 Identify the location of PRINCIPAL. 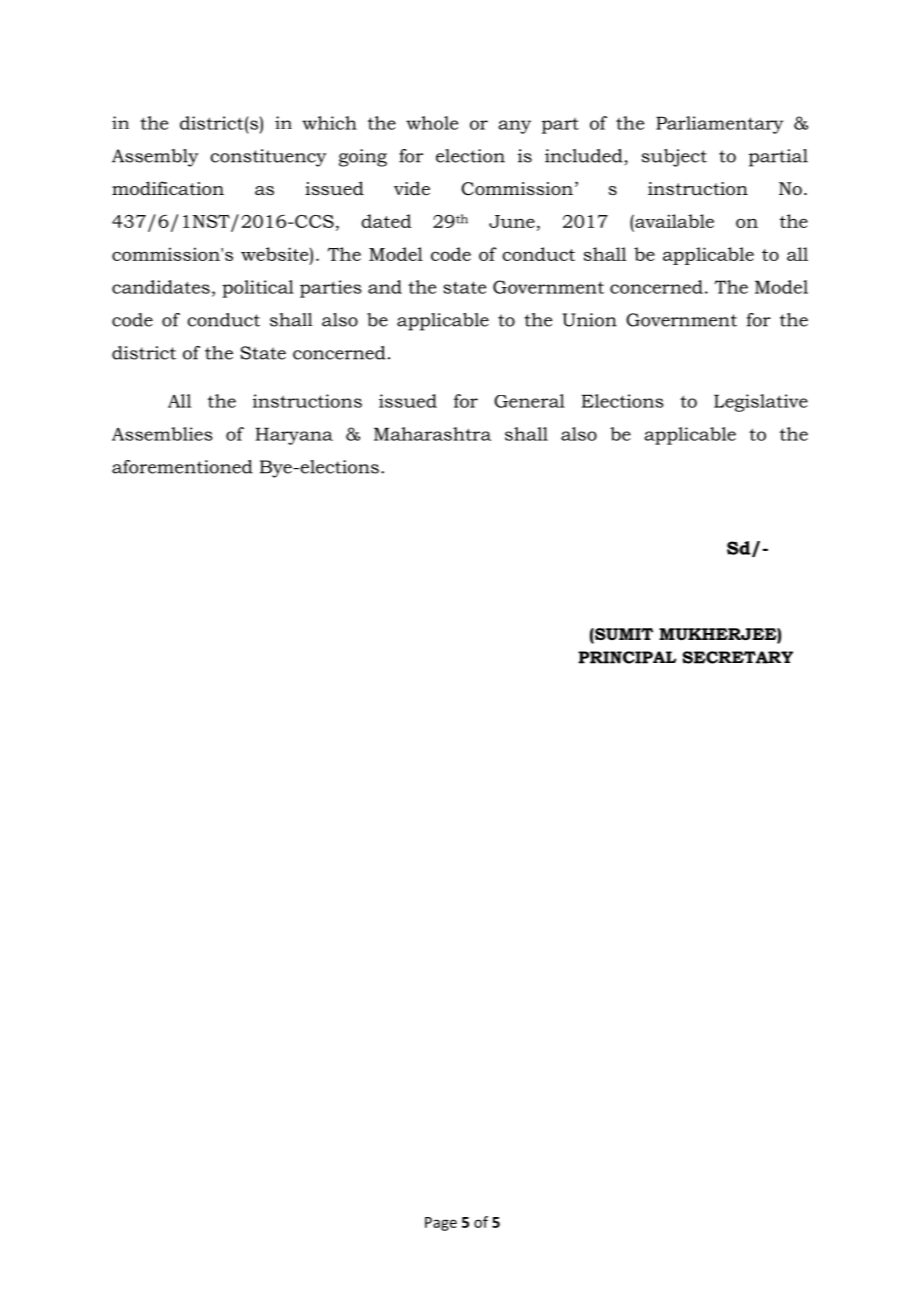
(627, 657).
